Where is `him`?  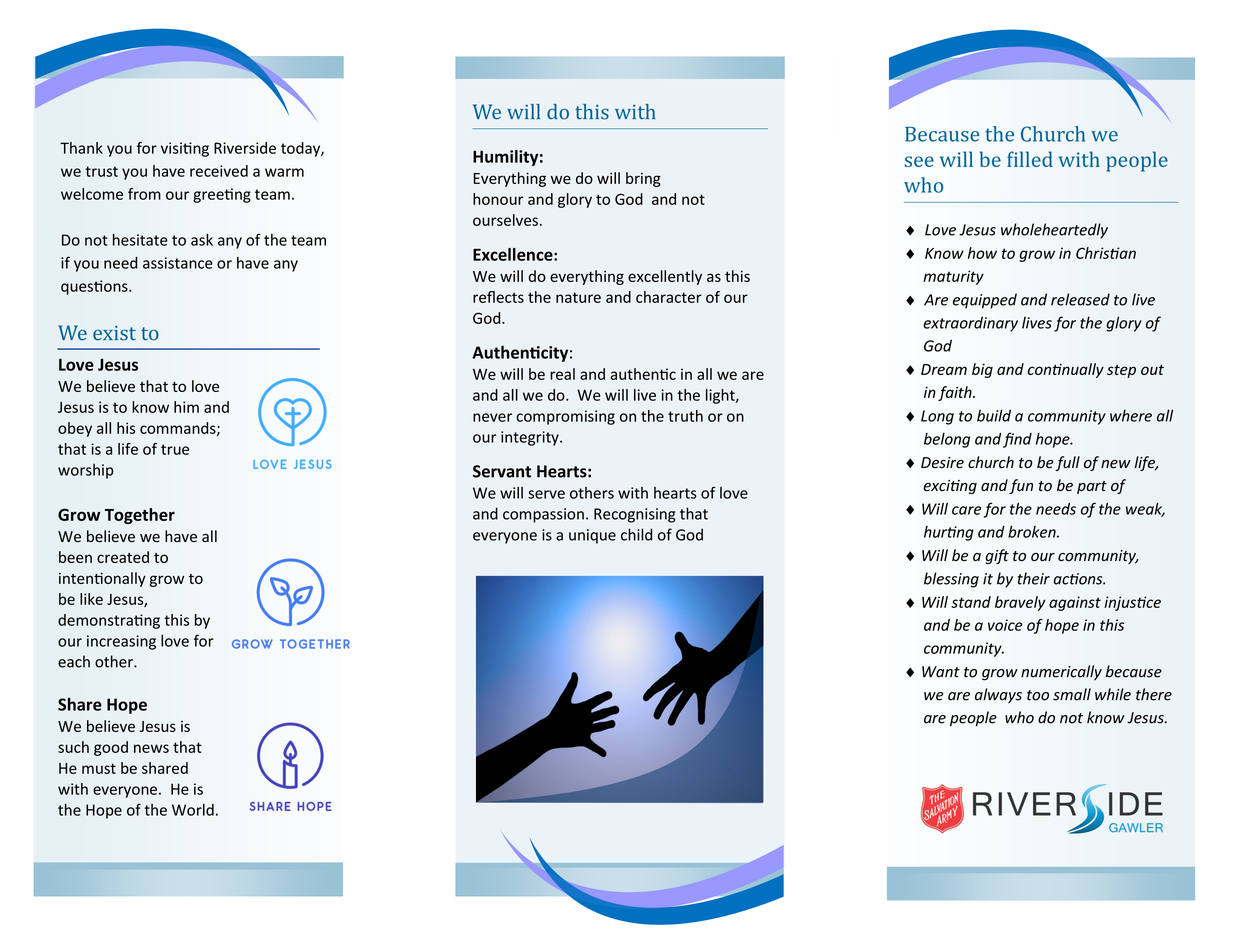
him is located at coordinates (186, 407).
